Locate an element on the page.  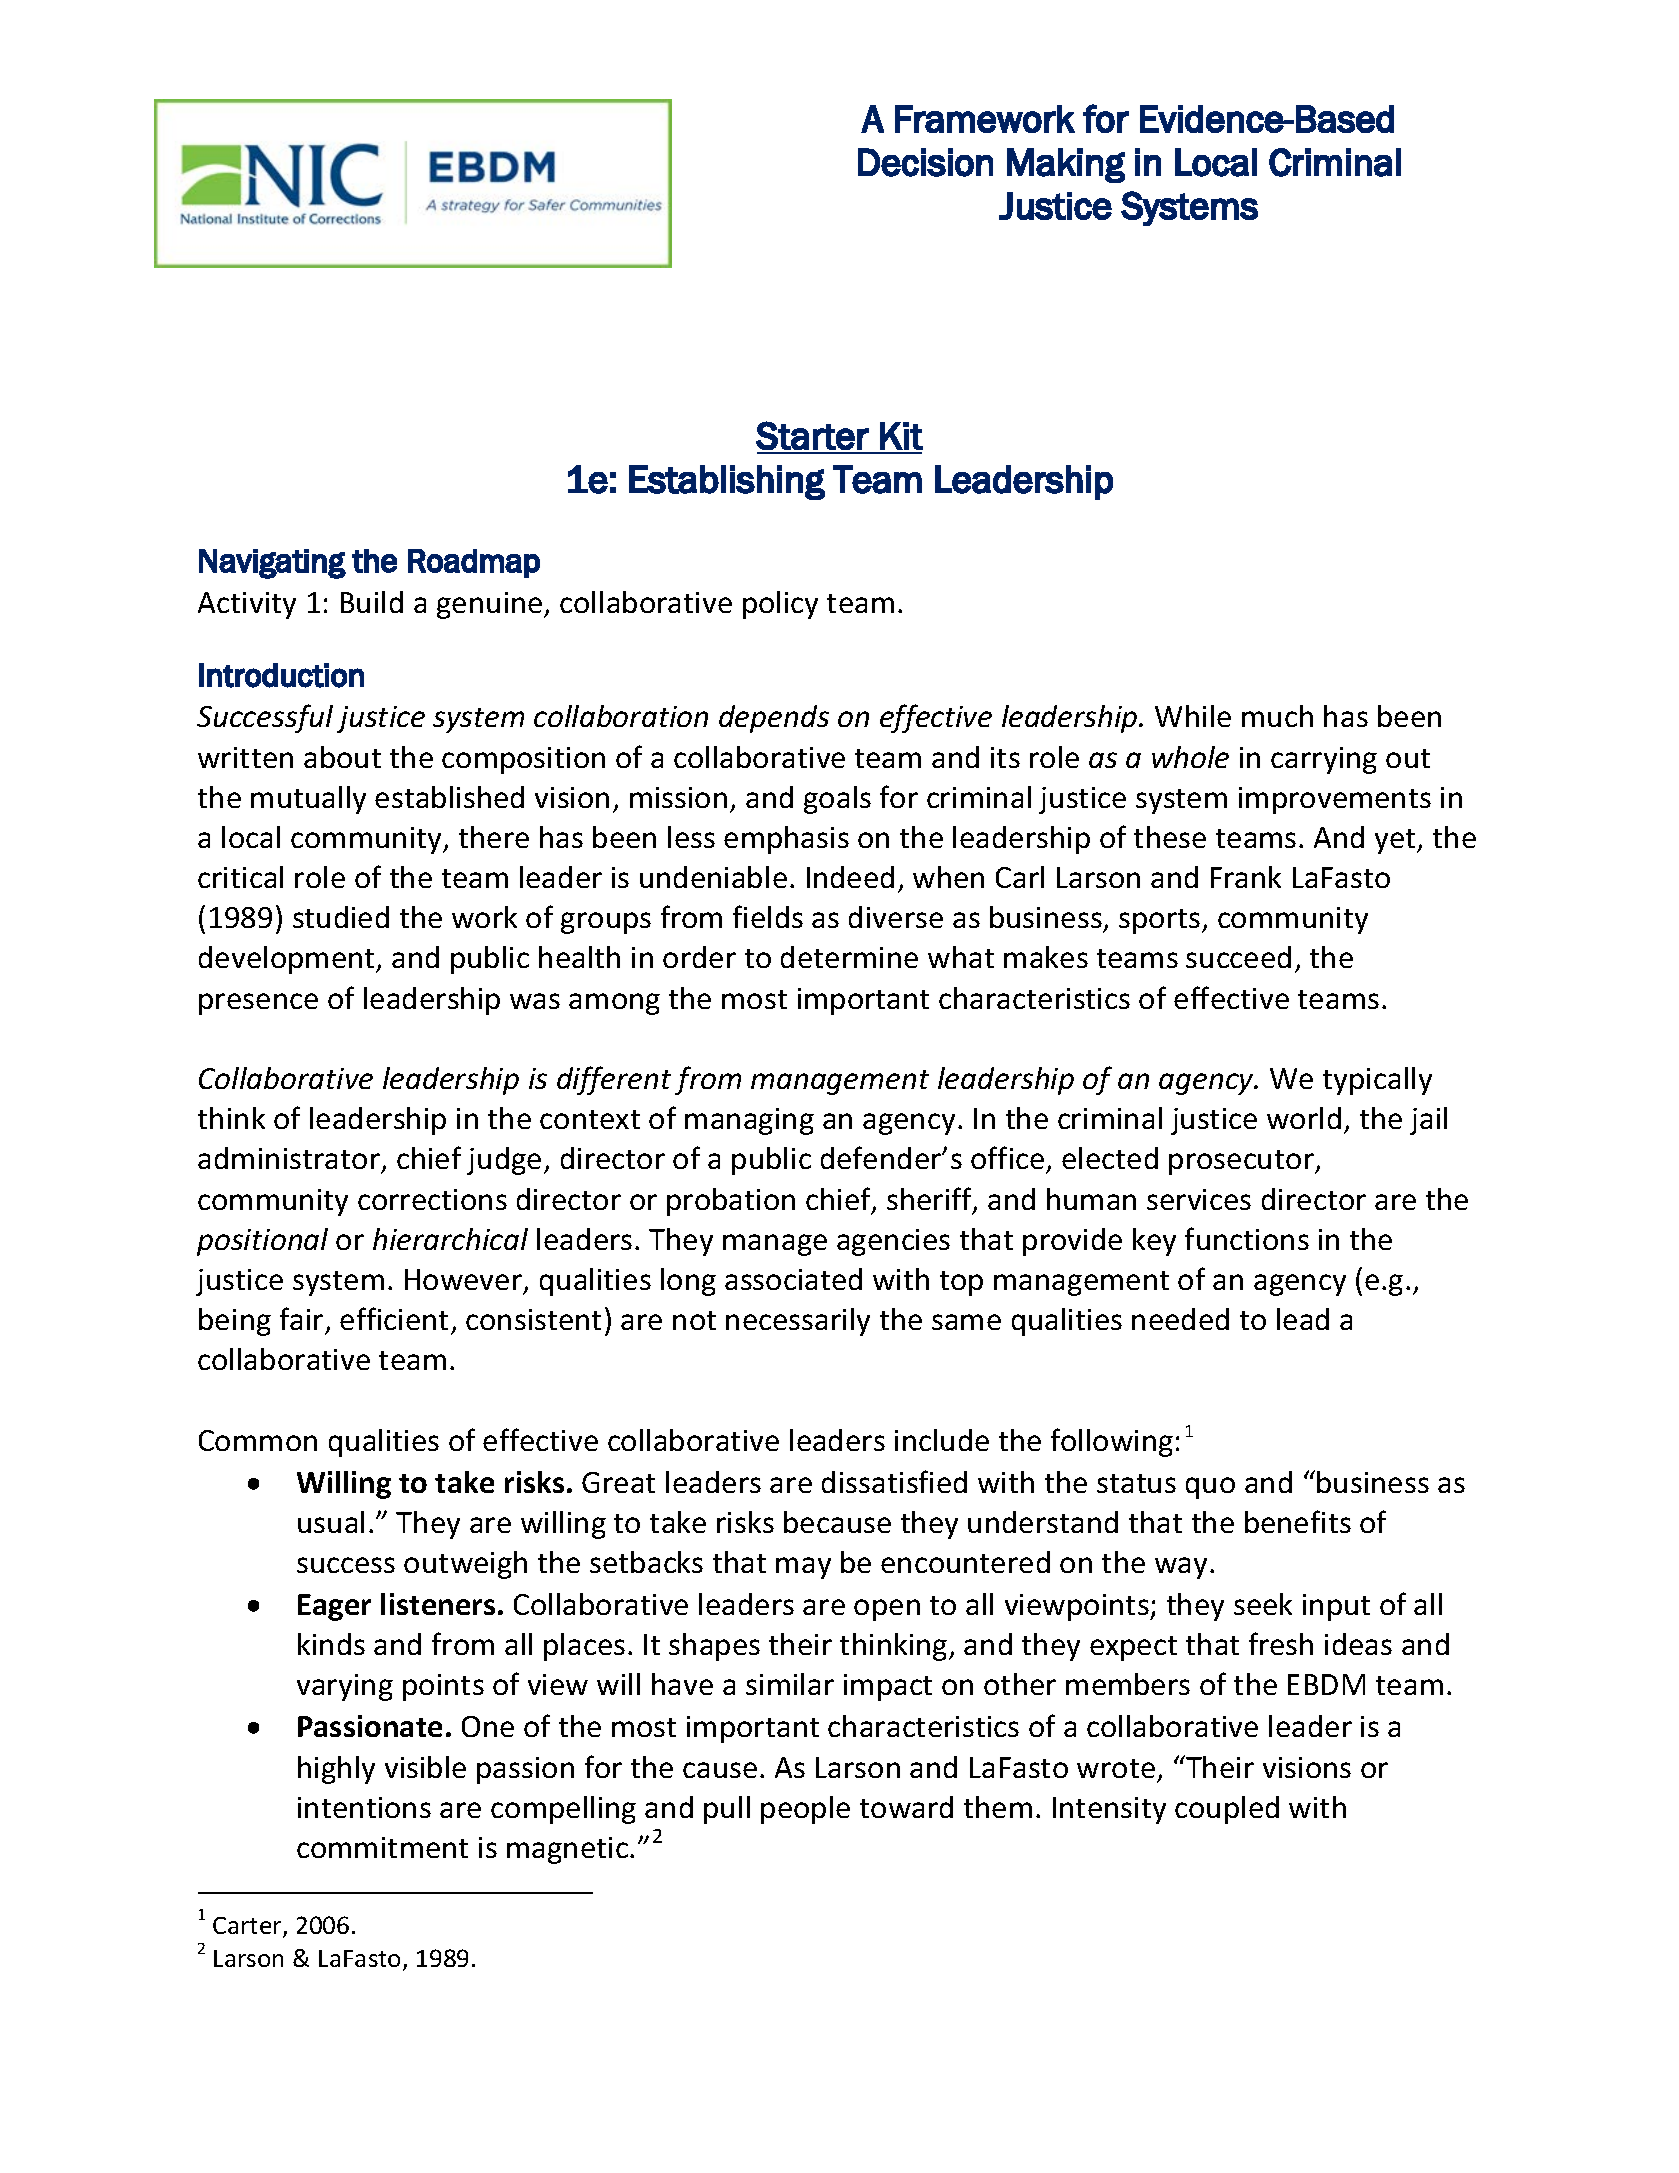
commitment is located at coordinates (382, 1847).
